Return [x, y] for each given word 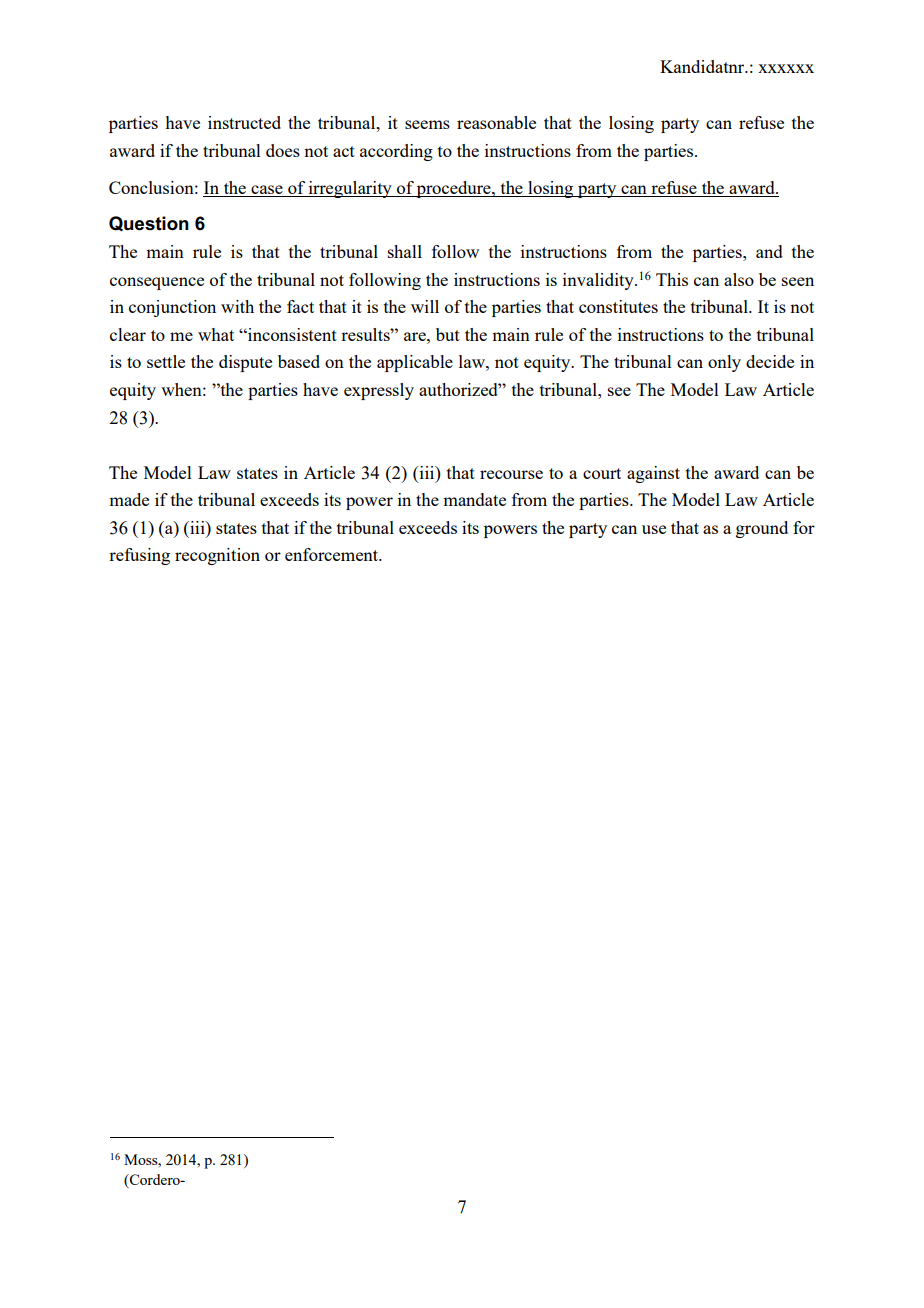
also [739, 279]
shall [405, 251]
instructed [244, 122]
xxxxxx [786, 68]
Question [149, 223]
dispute [245, 363]
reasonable [496, 122]
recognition [217, 556]
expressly [379, 391]
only [724, 363]
